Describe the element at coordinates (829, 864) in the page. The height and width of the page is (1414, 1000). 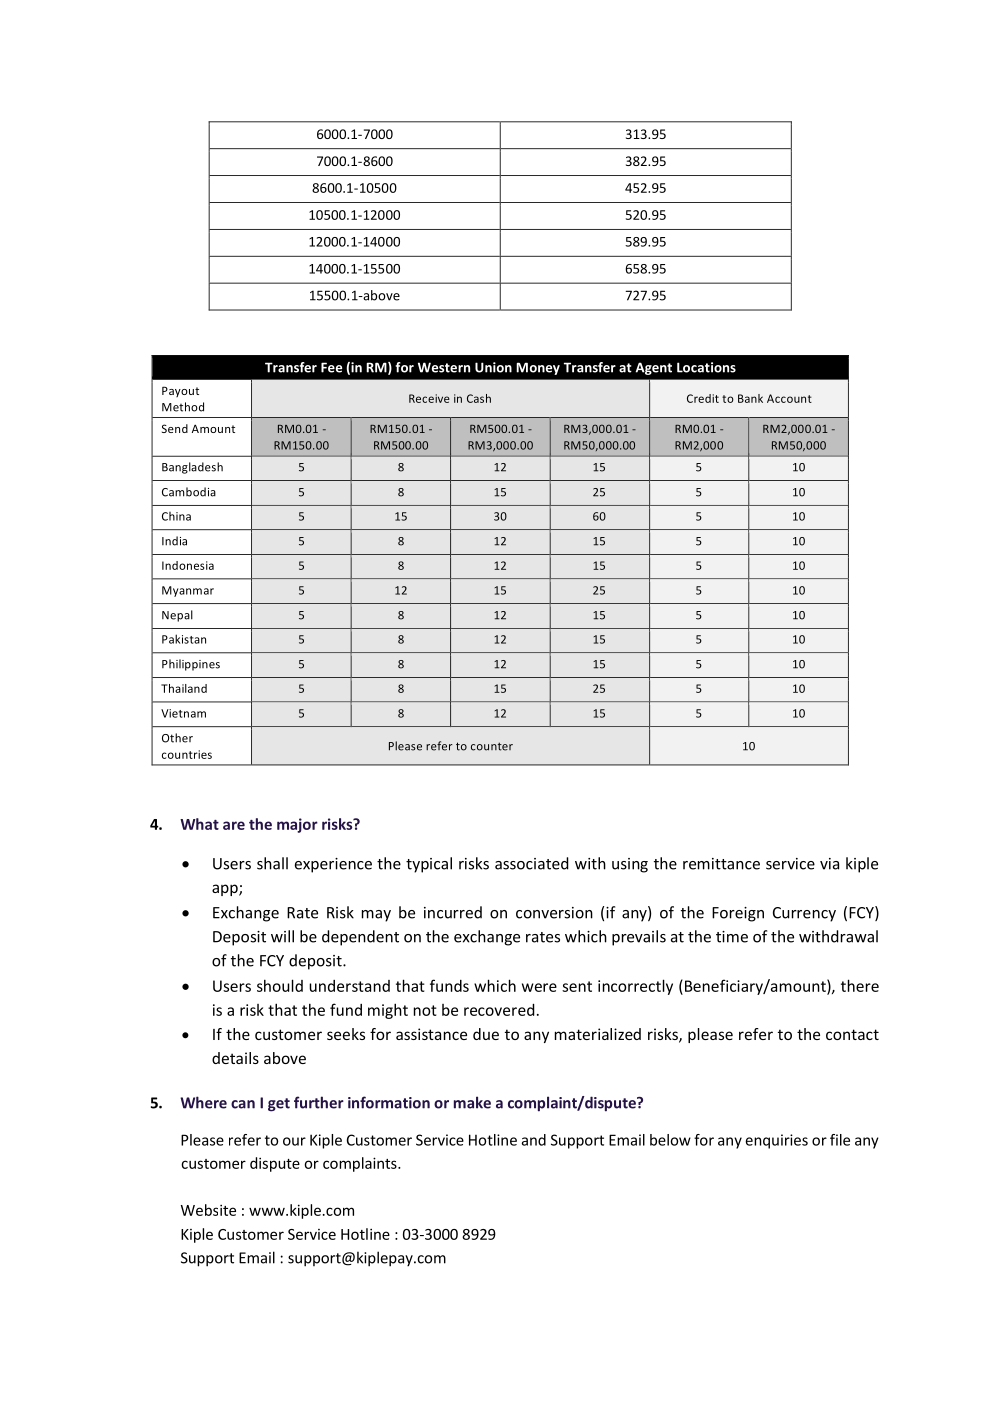
I see `via` at that location.
